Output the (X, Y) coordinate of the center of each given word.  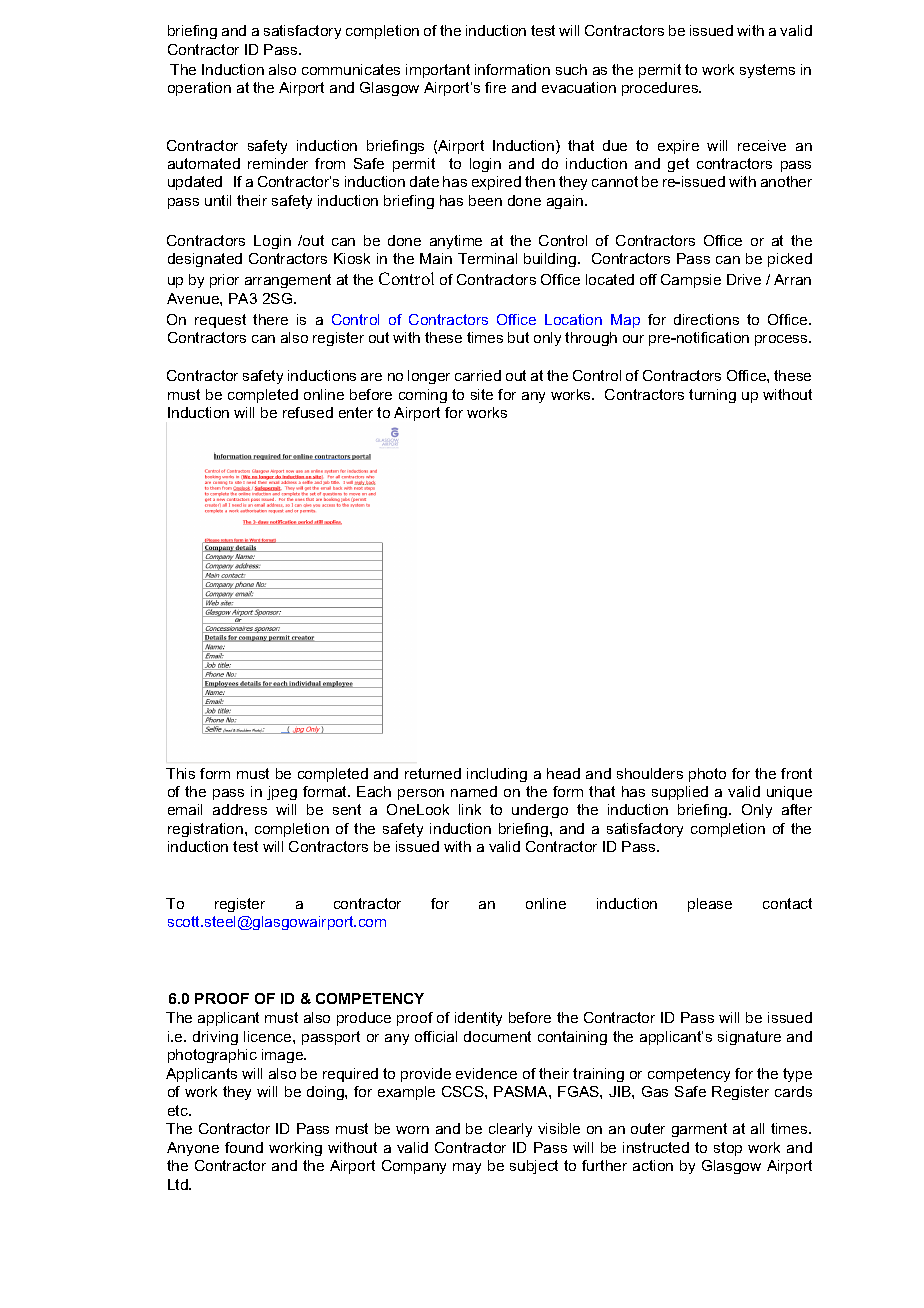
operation (199, 89)
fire (495, 87)
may (467, 1168)
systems (767, 71)
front (796, 773)
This (180, 773)
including (497, 775)
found (244, 1147)
